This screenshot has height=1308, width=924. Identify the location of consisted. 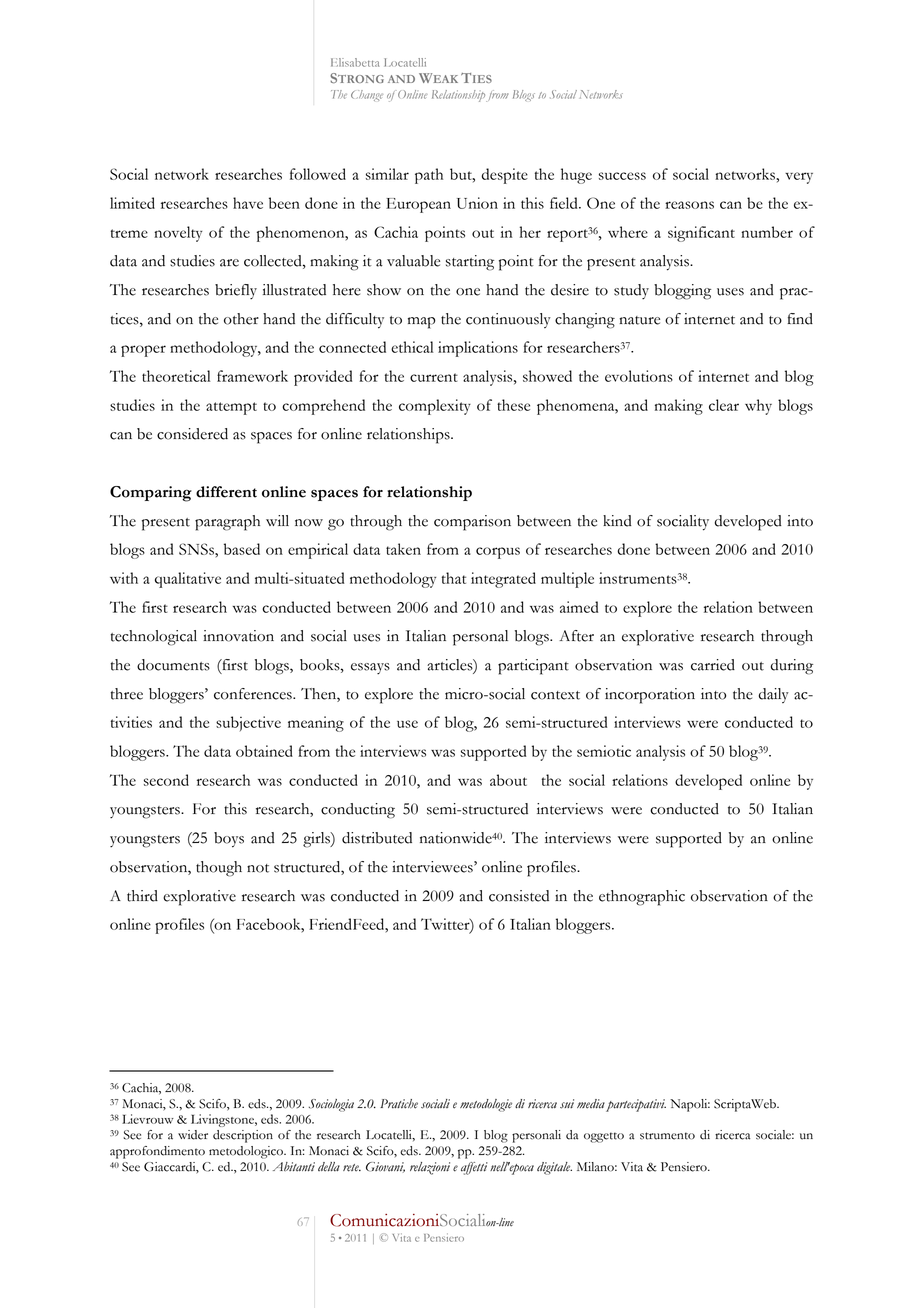
(519, 896).
